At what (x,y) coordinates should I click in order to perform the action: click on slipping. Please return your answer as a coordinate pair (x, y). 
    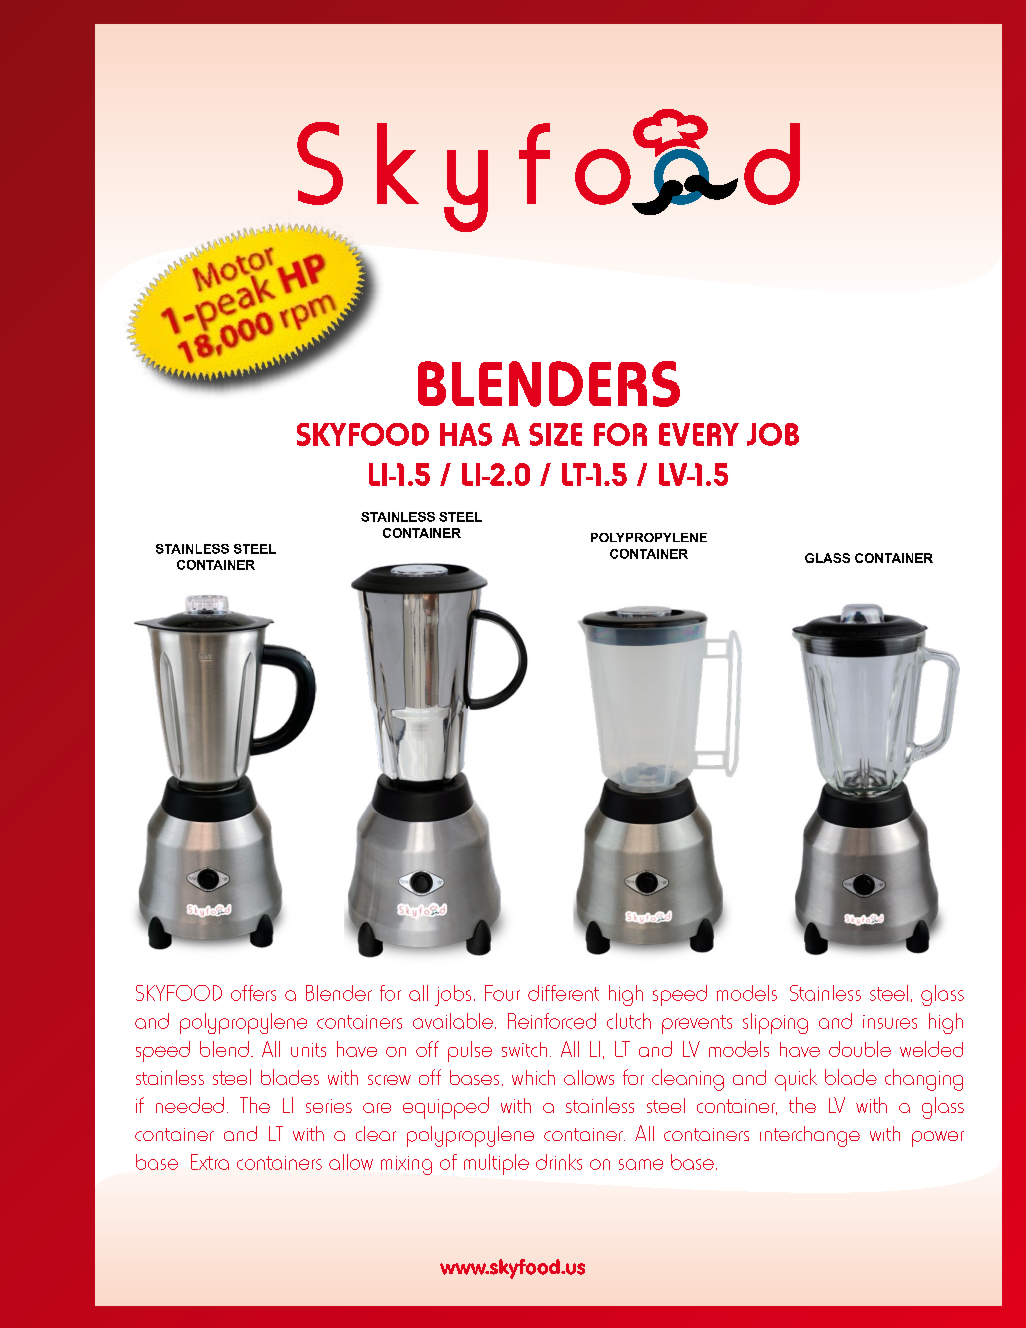
    Looking at the image, I should click on (775, 1023).
